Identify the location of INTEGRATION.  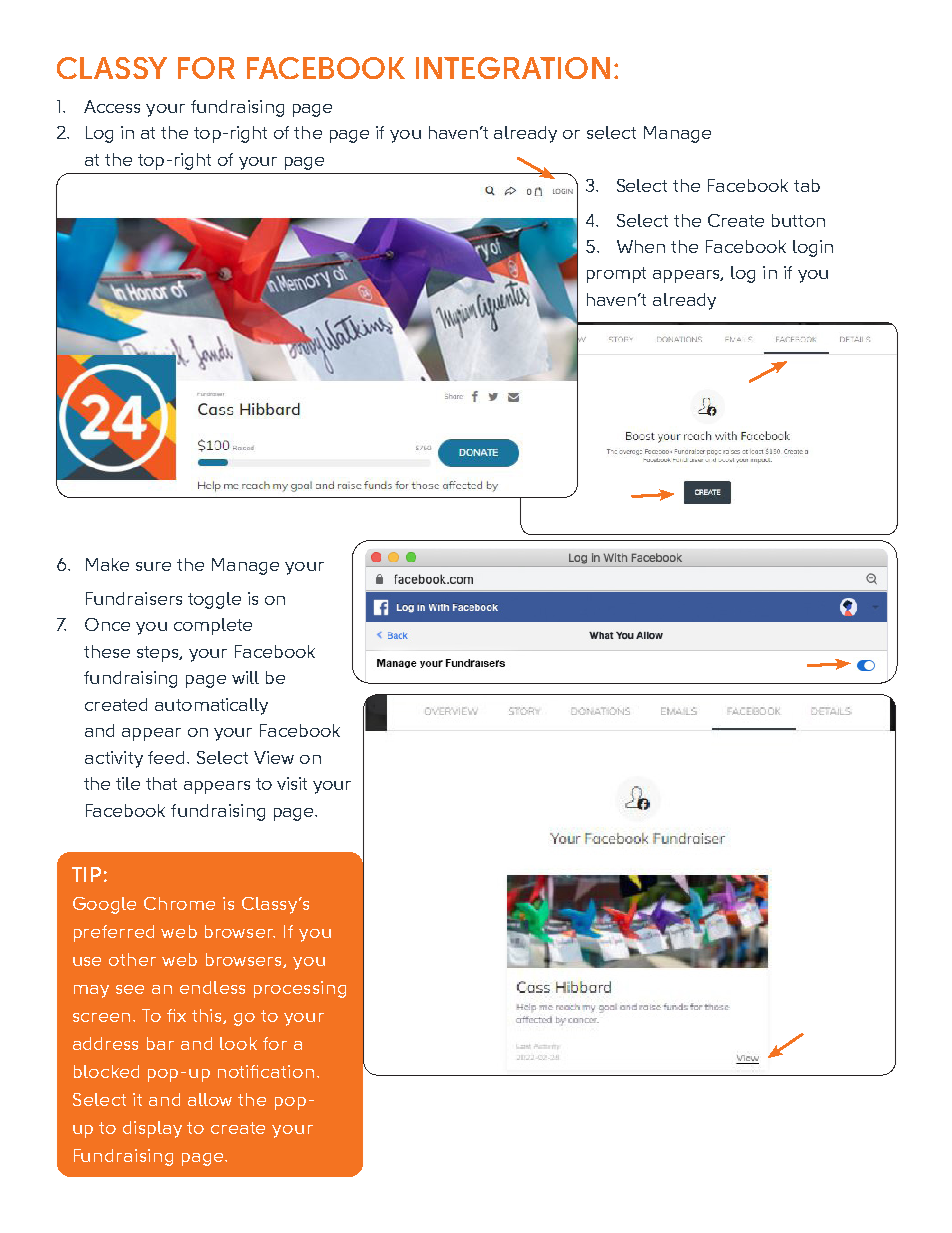
(513, 68).
